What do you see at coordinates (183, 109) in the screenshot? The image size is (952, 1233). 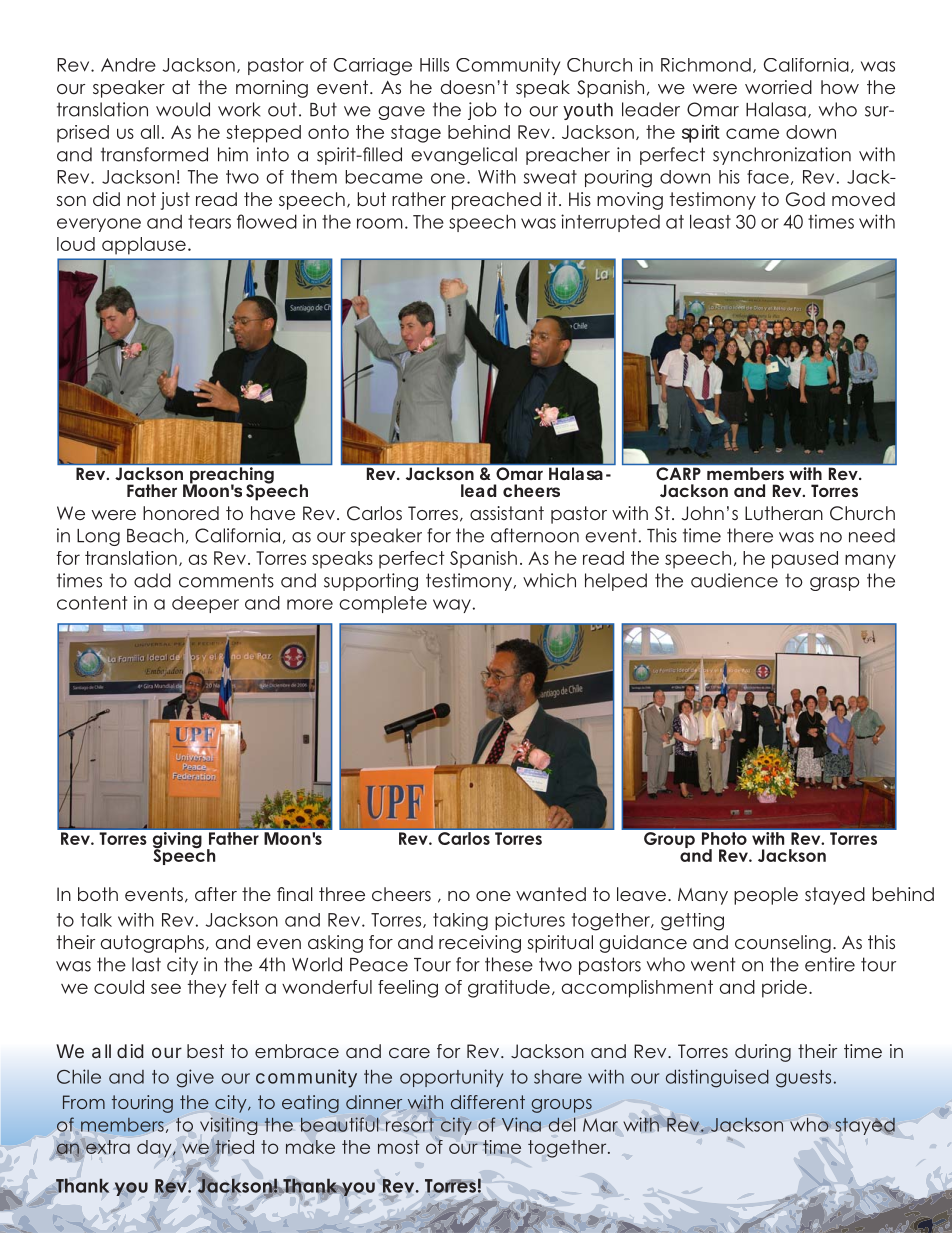 I see `would` at bounding box center [183, 109].
